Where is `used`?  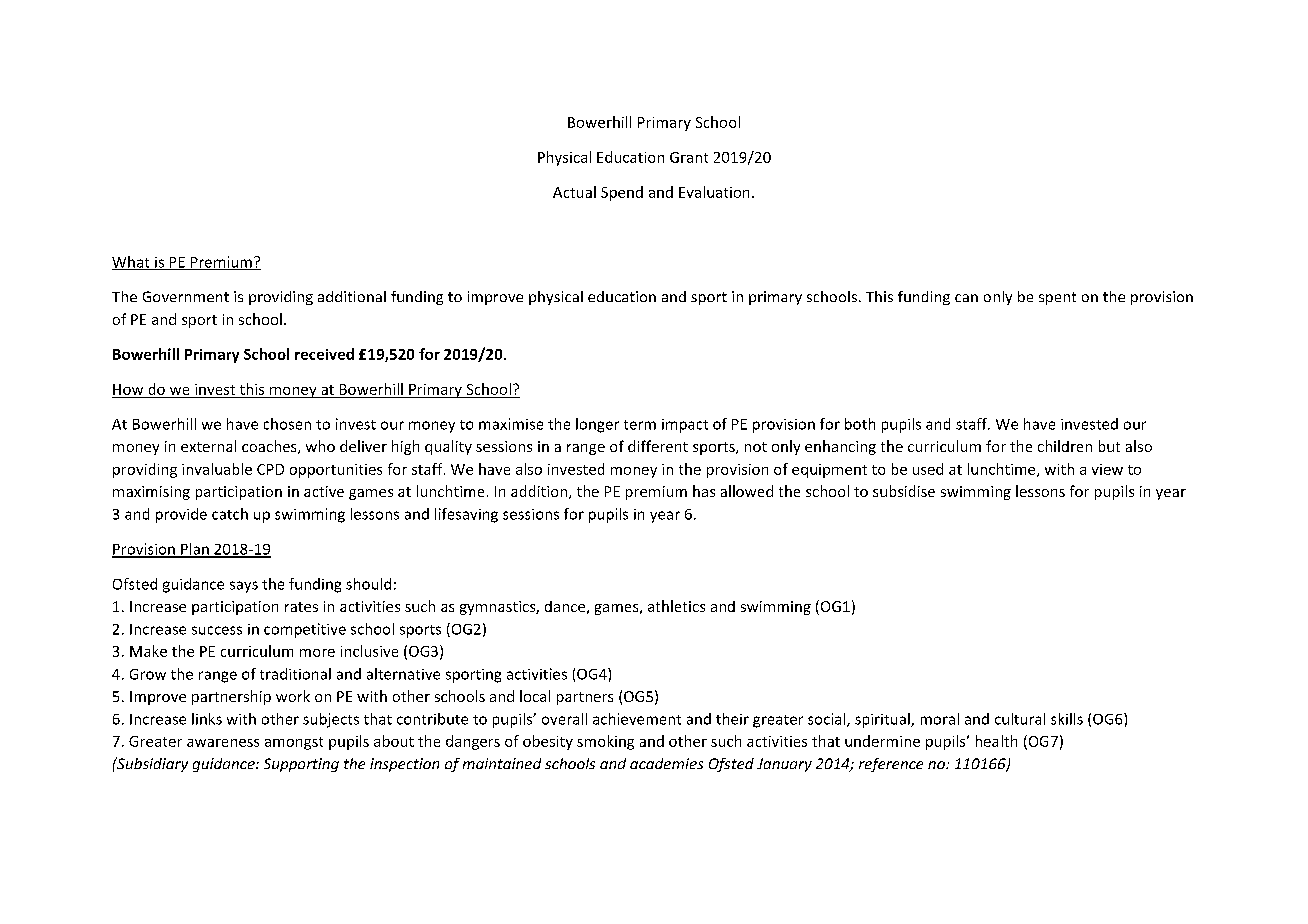
used is located at coordinates (928, 469).
